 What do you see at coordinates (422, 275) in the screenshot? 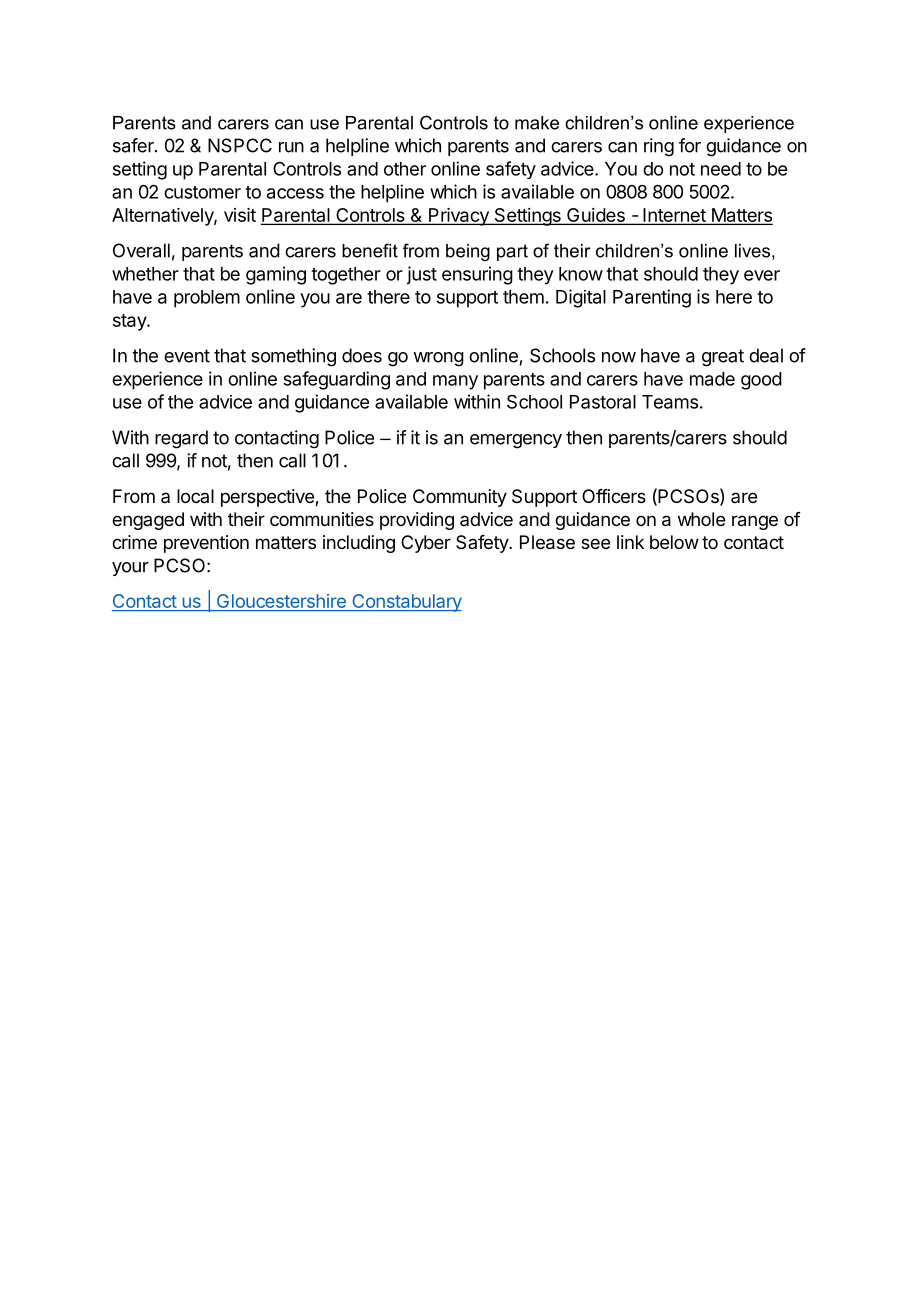
I see `just` at bounding box center [422, 275].
